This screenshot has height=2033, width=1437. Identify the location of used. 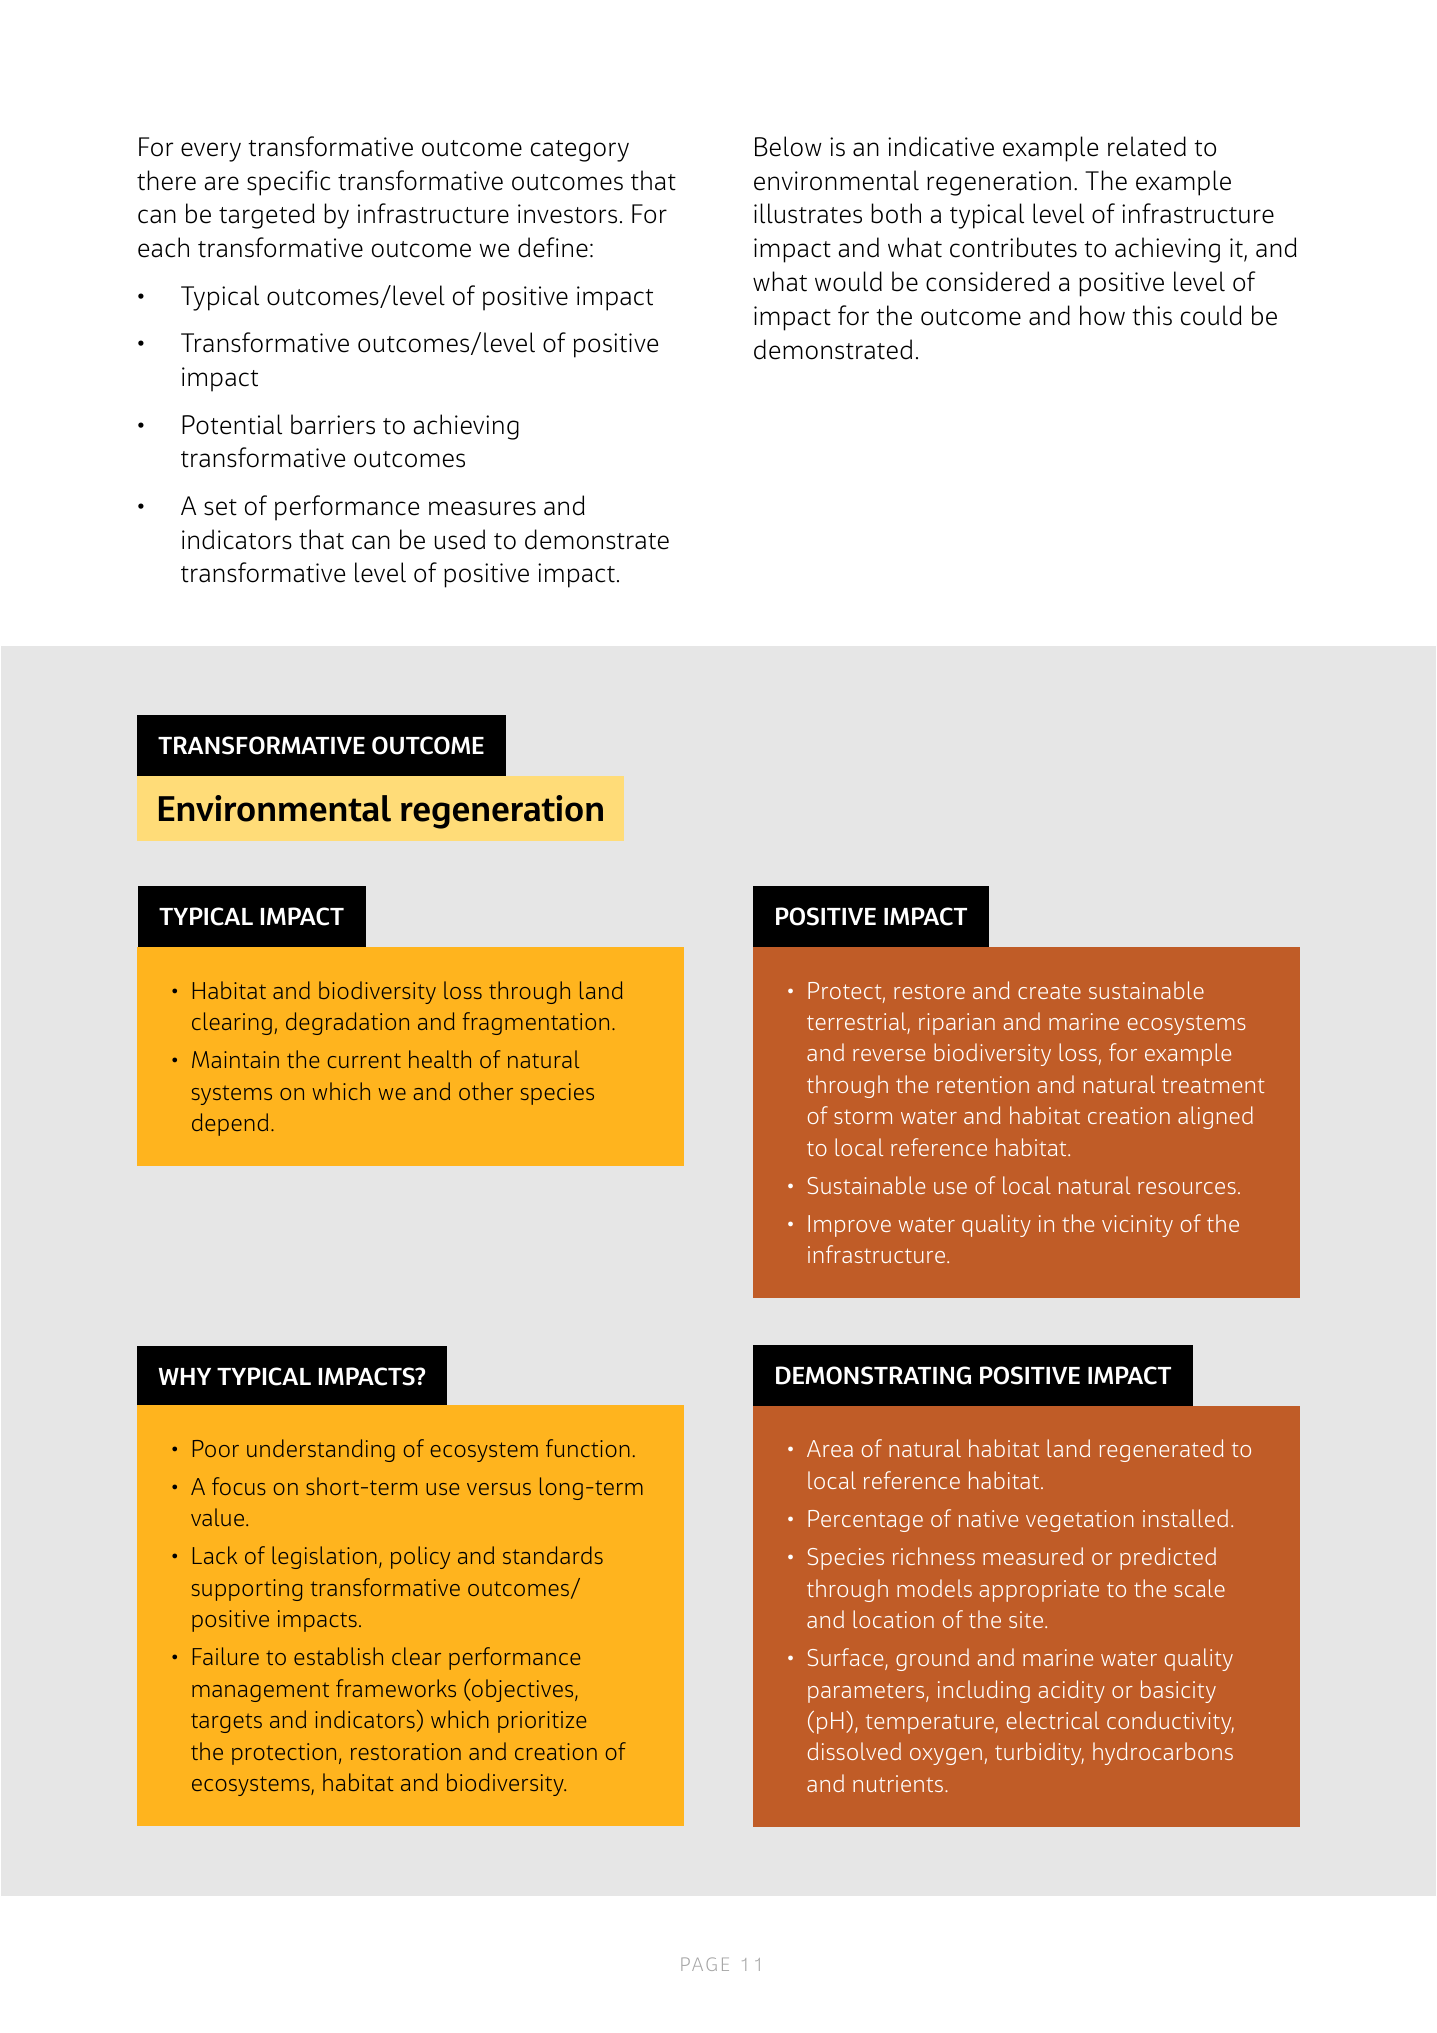
(460, 539).
